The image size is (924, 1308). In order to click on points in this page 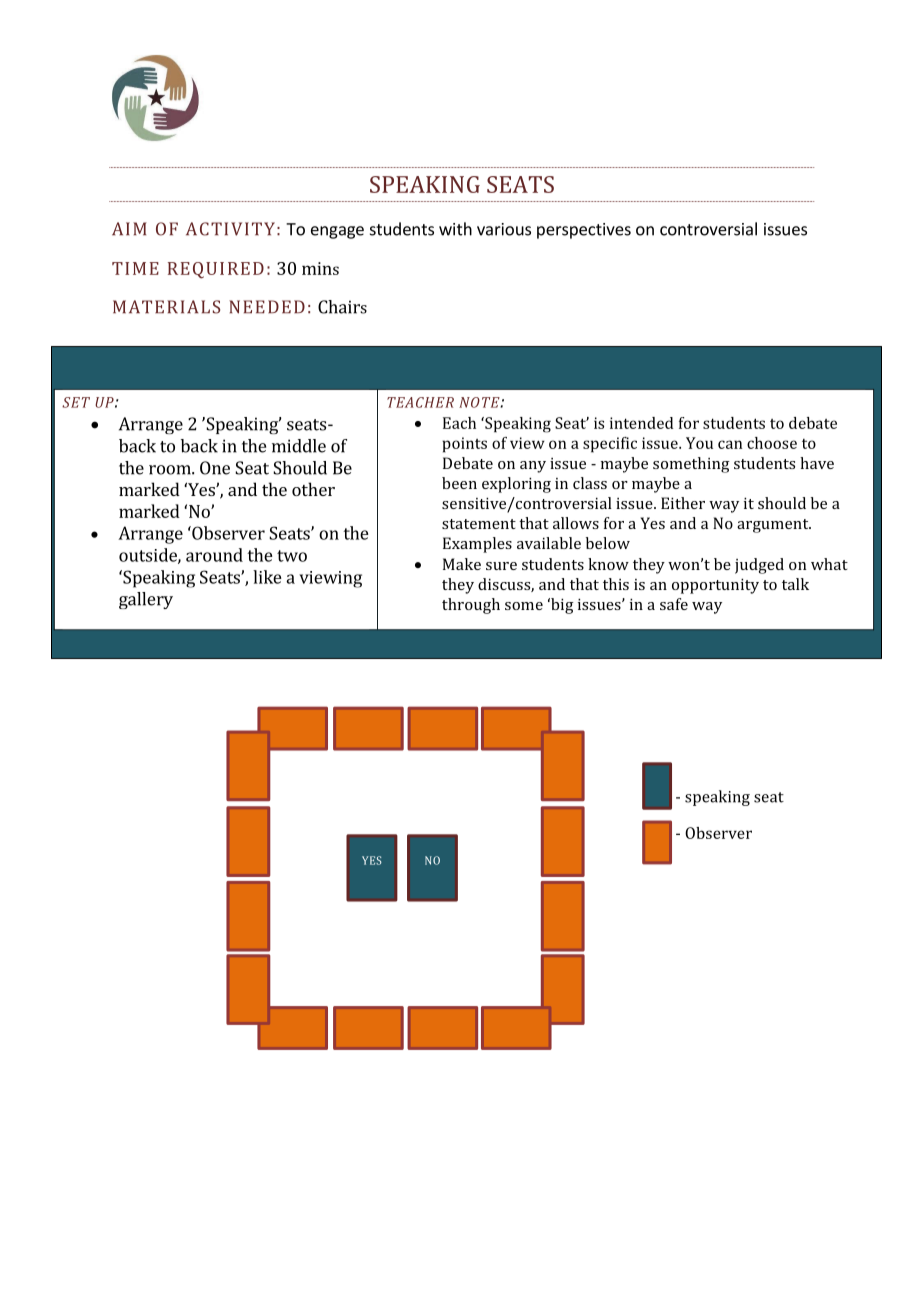, I will do `click(464, 445)`.
